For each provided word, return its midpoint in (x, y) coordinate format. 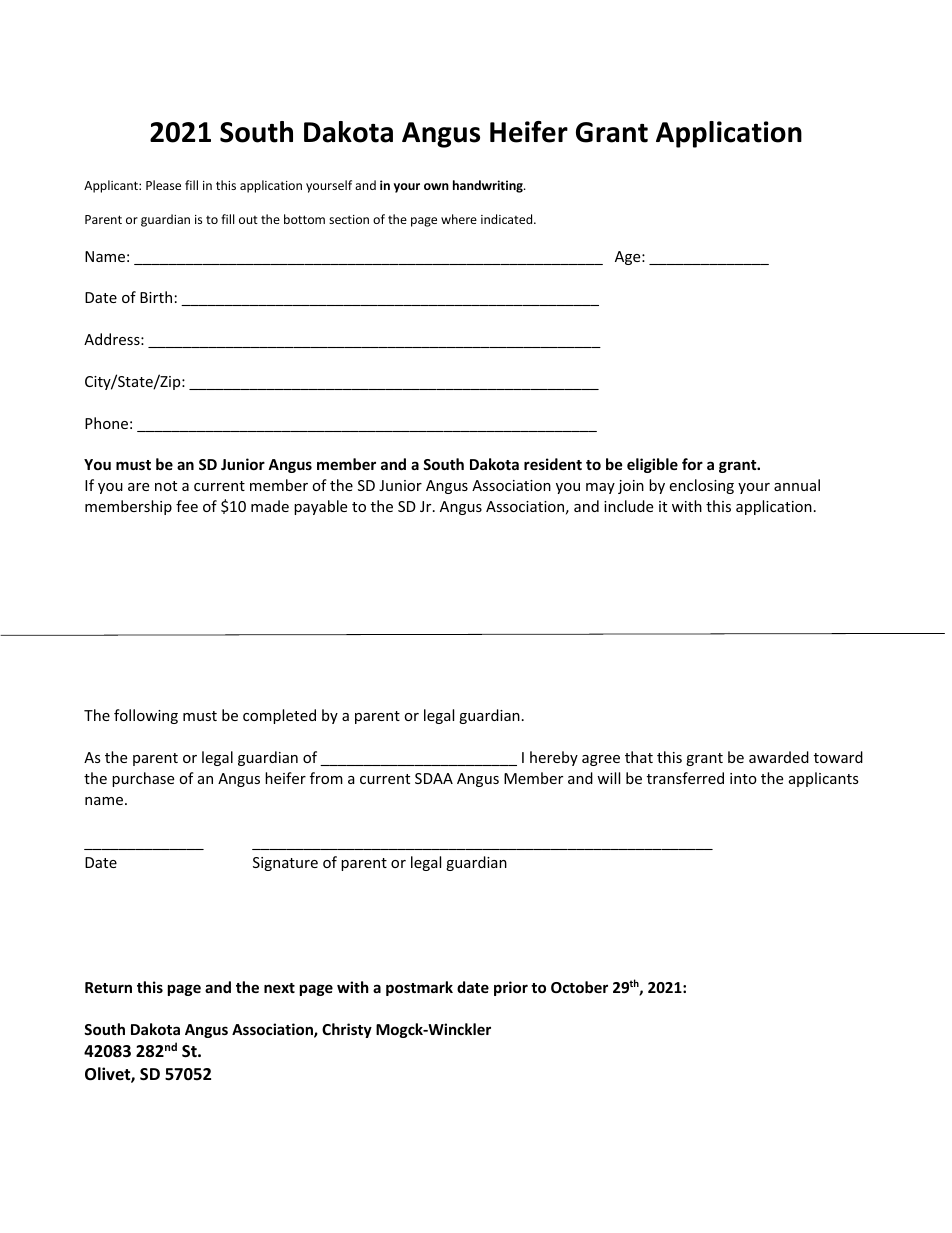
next (279, 988)
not (166, 486)
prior (511, 988)
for (692, 464)
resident (553, 464)
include (628, 506)
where (459, 219)
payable (320, 507)
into (743, 778)
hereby (554, 758)
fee (187, 506)
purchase (143, 779)
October (579, 987)
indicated (508, 219)
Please (163, 185)
